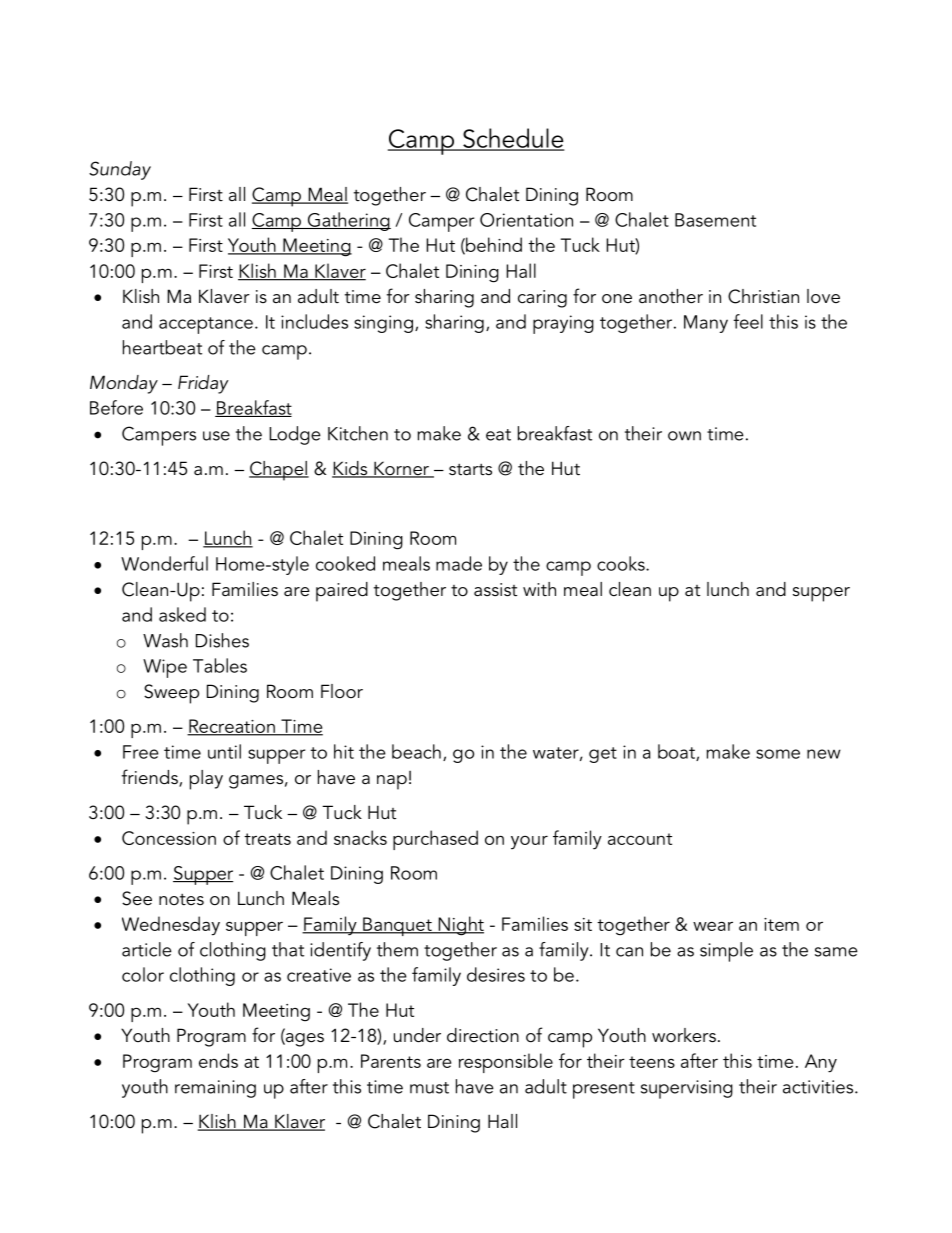  I want to click on asked, so click(182, 614).
